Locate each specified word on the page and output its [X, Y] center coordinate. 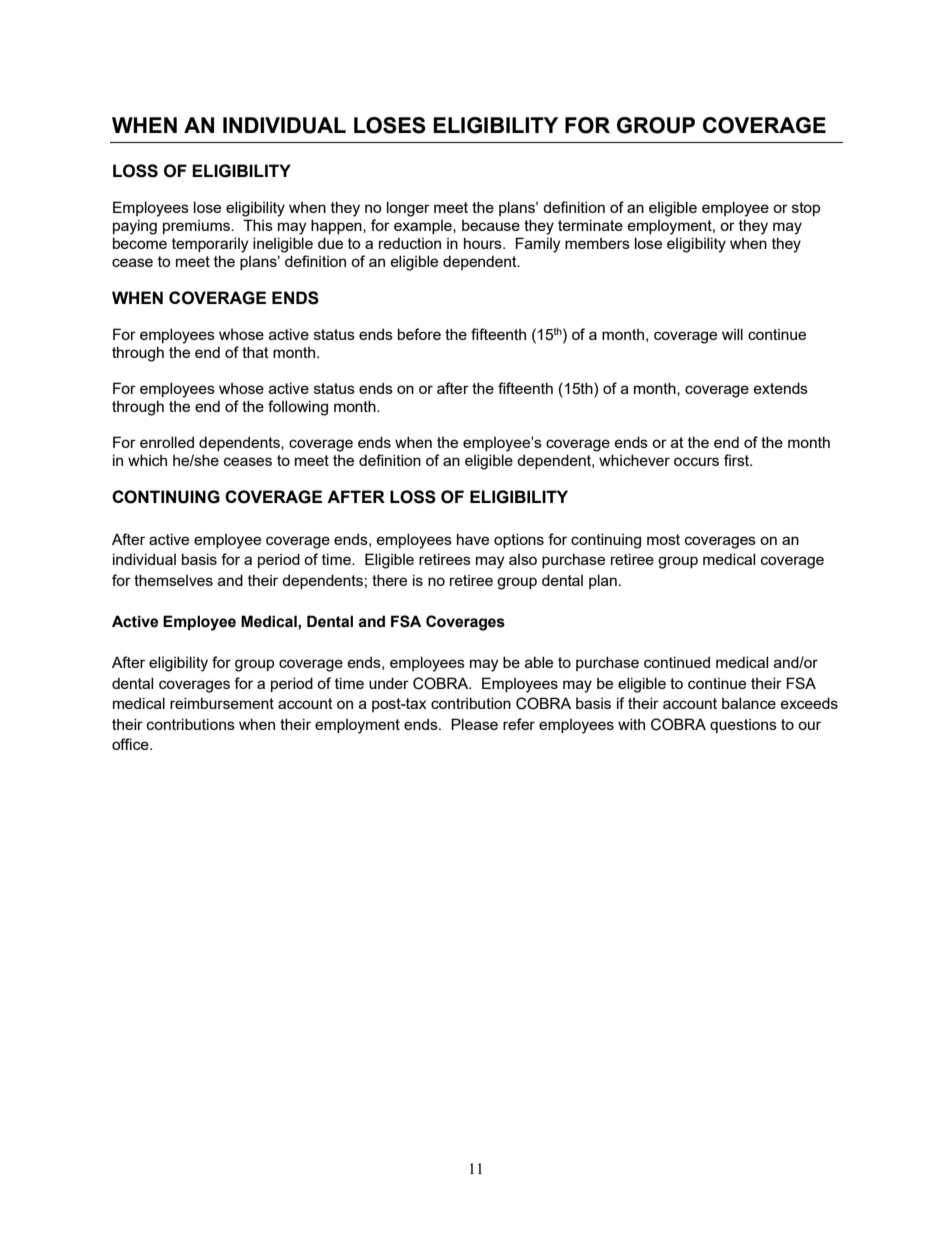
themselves [173, 580]
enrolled [167, 442]
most [663, 539]
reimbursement [222, 703]
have [473, 539]
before [419, 334]
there [389, 580]
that [255, 352]
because [491, 225]
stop [806, 209]
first [738, 460]
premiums [197, 227]
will [732, 334]
